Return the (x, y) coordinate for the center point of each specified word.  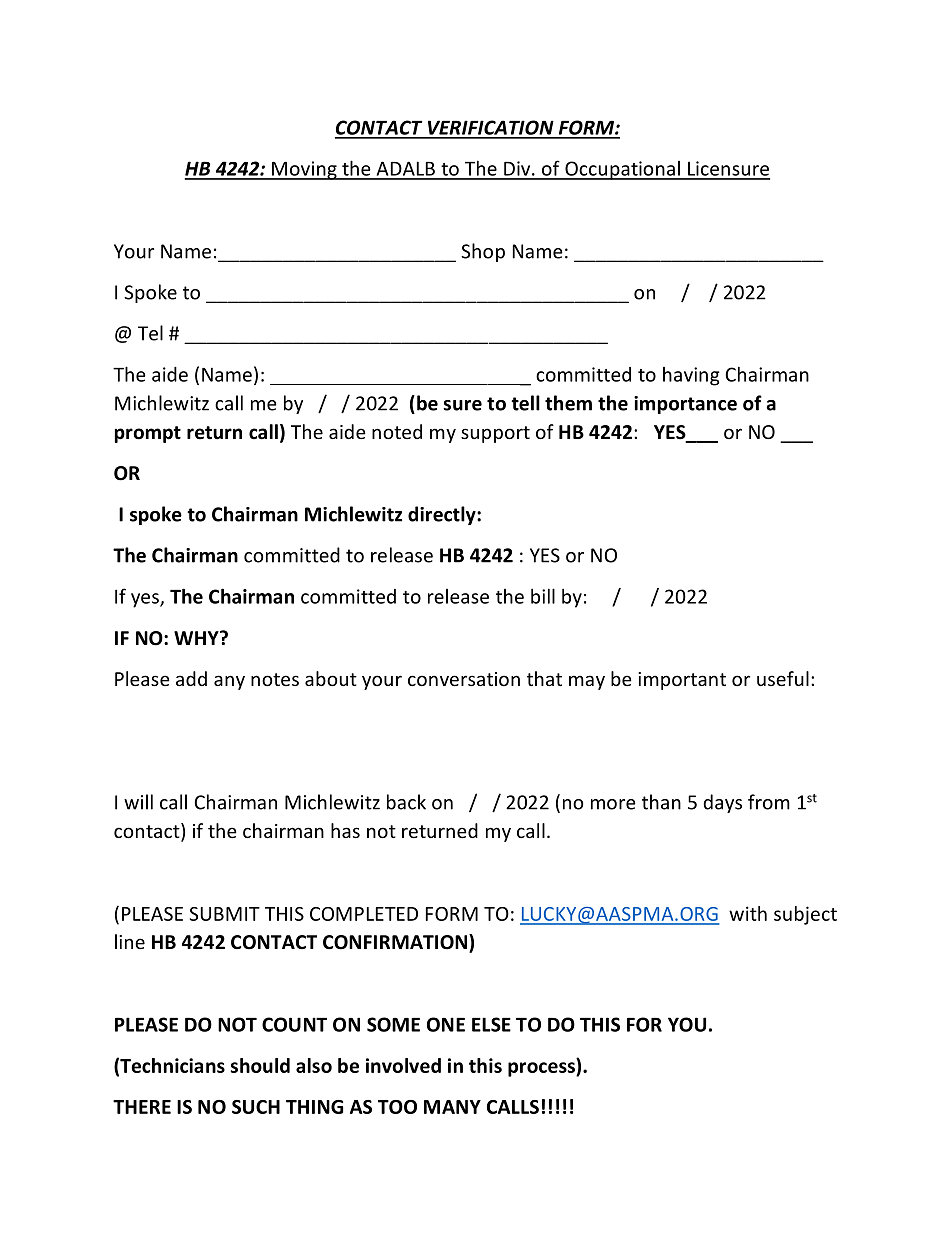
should (260, 1065)
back (406, 802)
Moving (304, 170)
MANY (452, 1107)
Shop (483, 252)
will (138, 802)
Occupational (622, 170)
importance (685, 405)
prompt (148, 434)
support (495, 434)
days (722, 803)
